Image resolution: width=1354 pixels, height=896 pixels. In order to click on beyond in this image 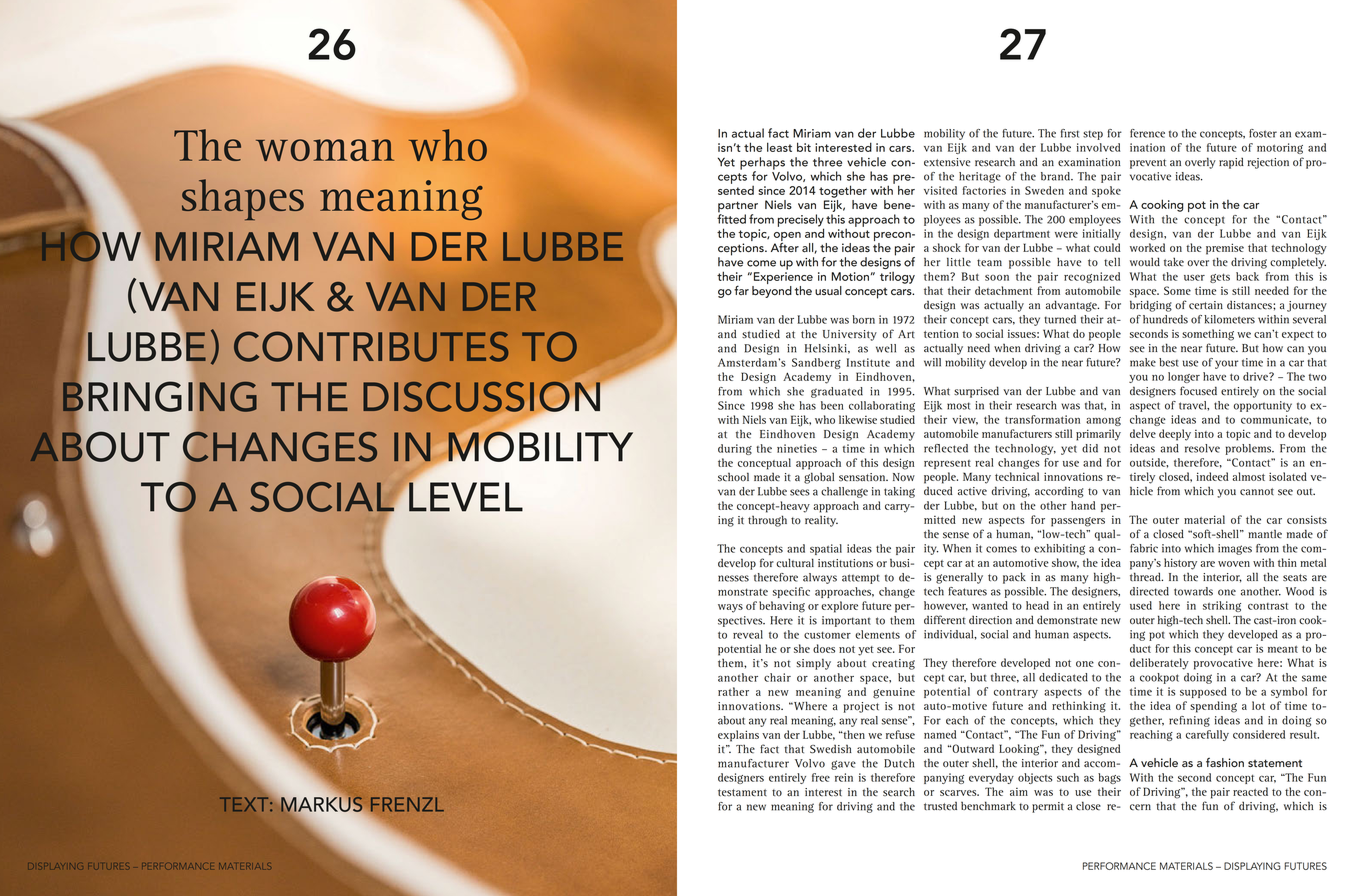, I will do `click(772, 290)`.
